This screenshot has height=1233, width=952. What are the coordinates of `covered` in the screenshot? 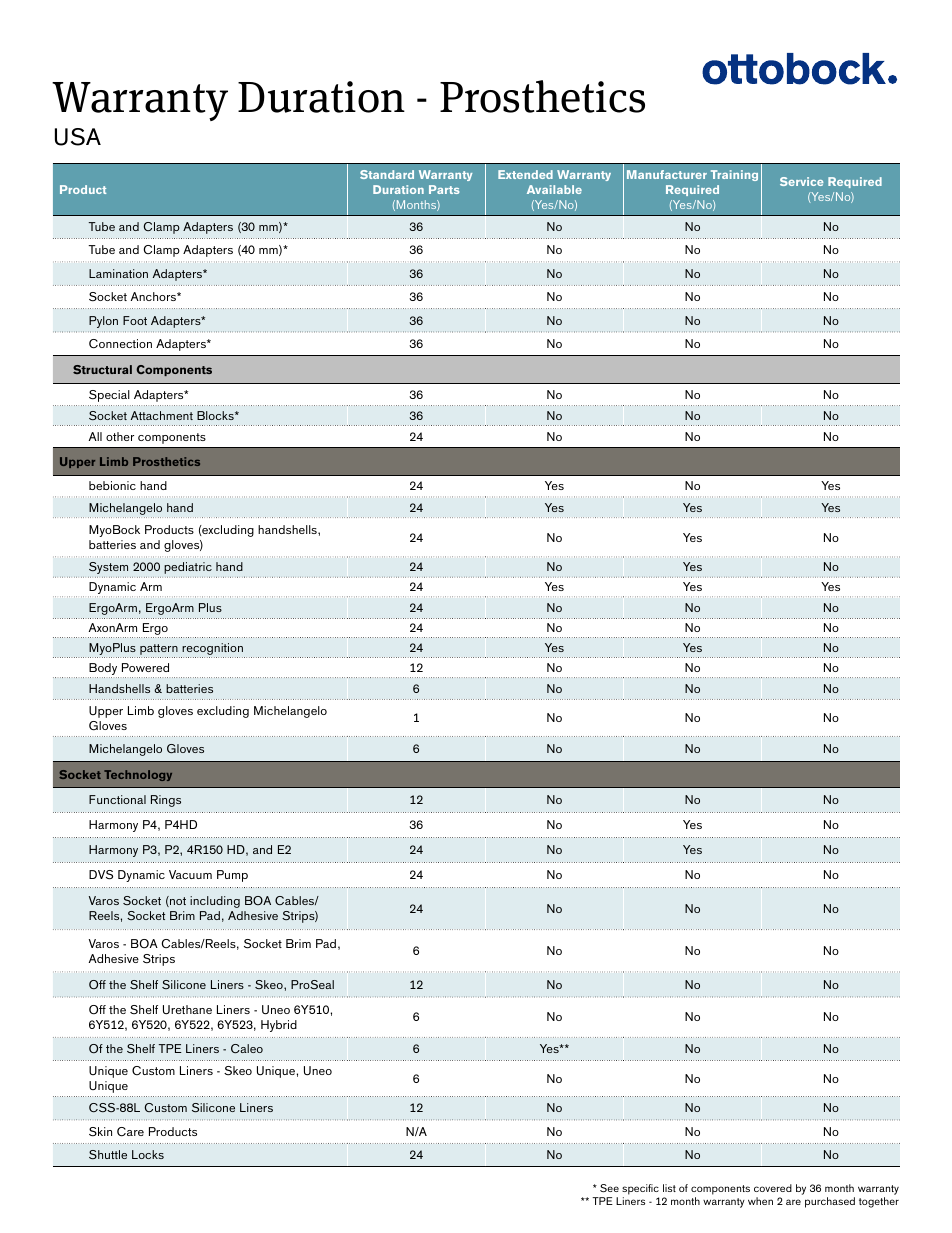 It's located at (773, 1188).
